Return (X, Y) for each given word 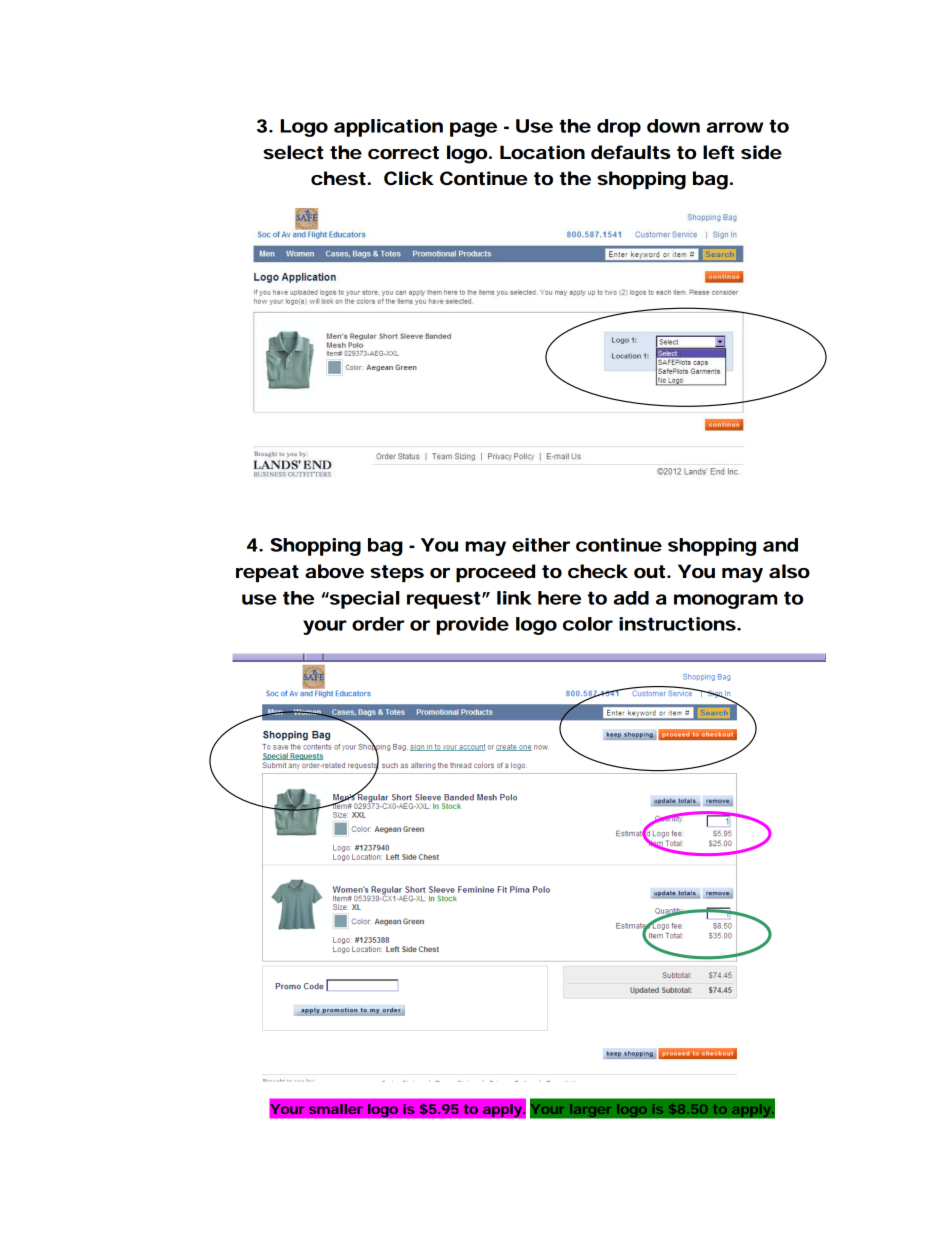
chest (339, 178)
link (514, 598)
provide (472, 626)
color (588, 624)
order (378, 624)
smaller (336, 1109)
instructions (677, 624)
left (718, 152)
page (473, 129)
